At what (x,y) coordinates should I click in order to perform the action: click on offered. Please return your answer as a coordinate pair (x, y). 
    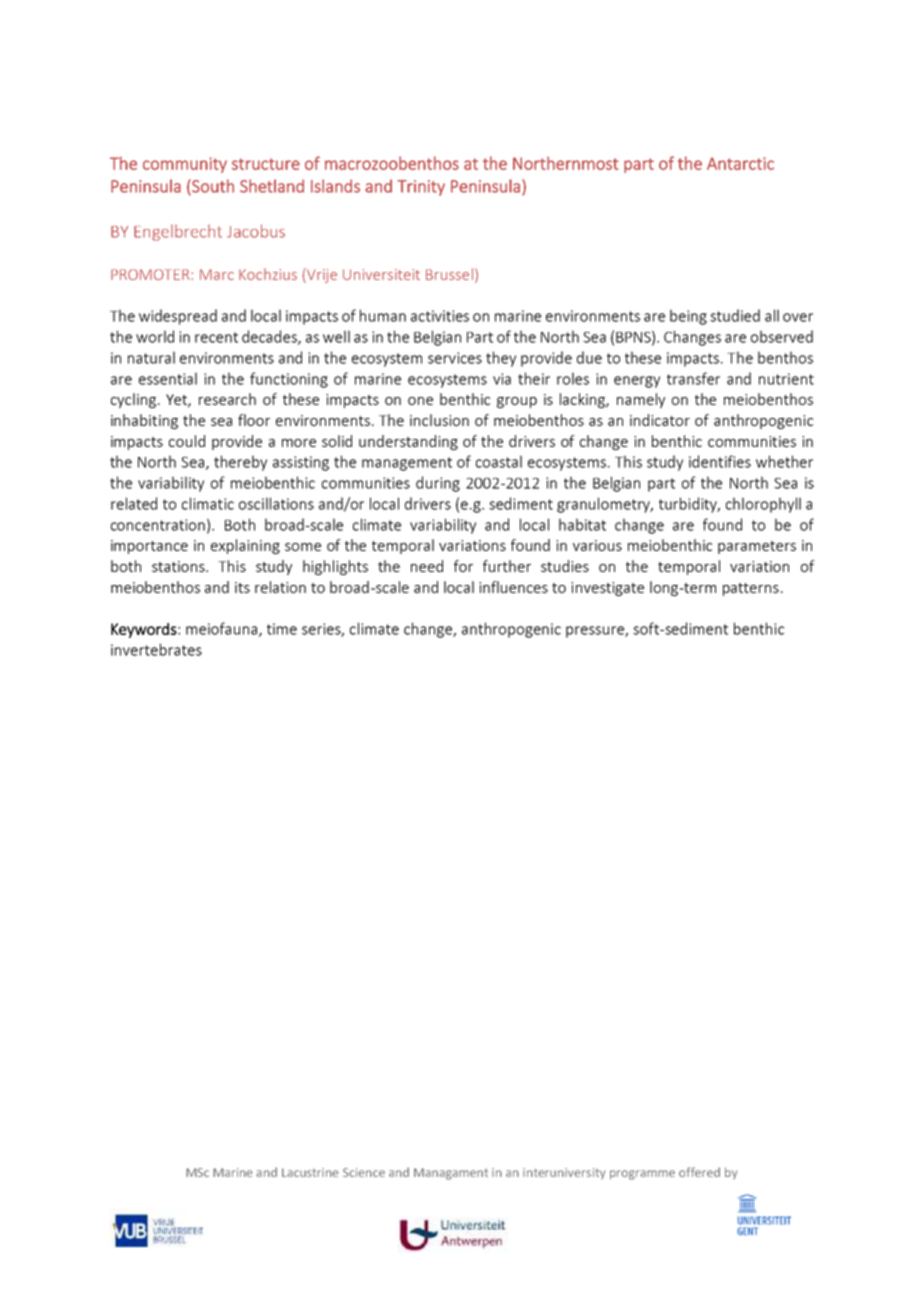
    Looking at the image, I should click on (699, 1172).
